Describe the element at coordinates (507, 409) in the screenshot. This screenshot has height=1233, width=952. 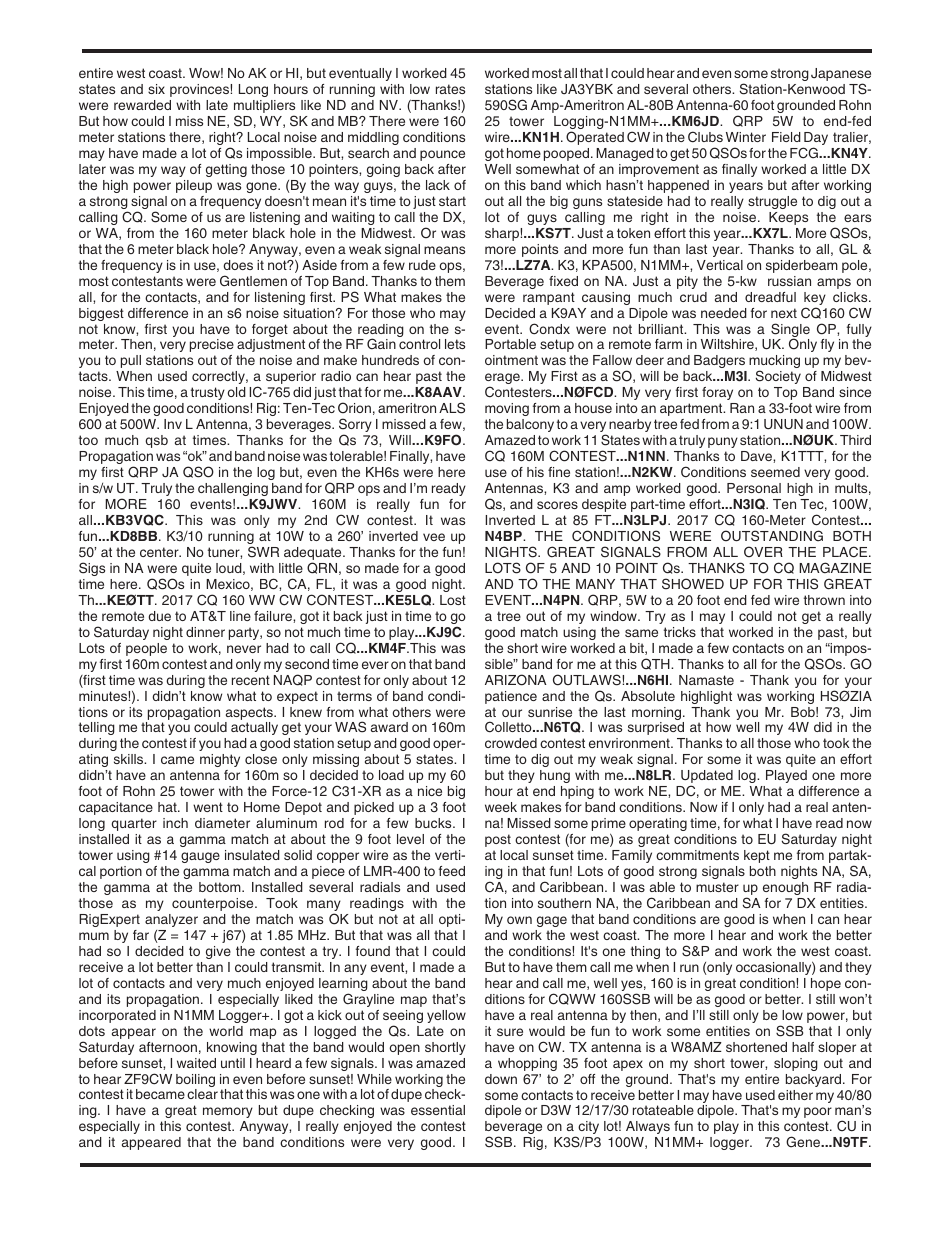
I see `moving` at that location.
